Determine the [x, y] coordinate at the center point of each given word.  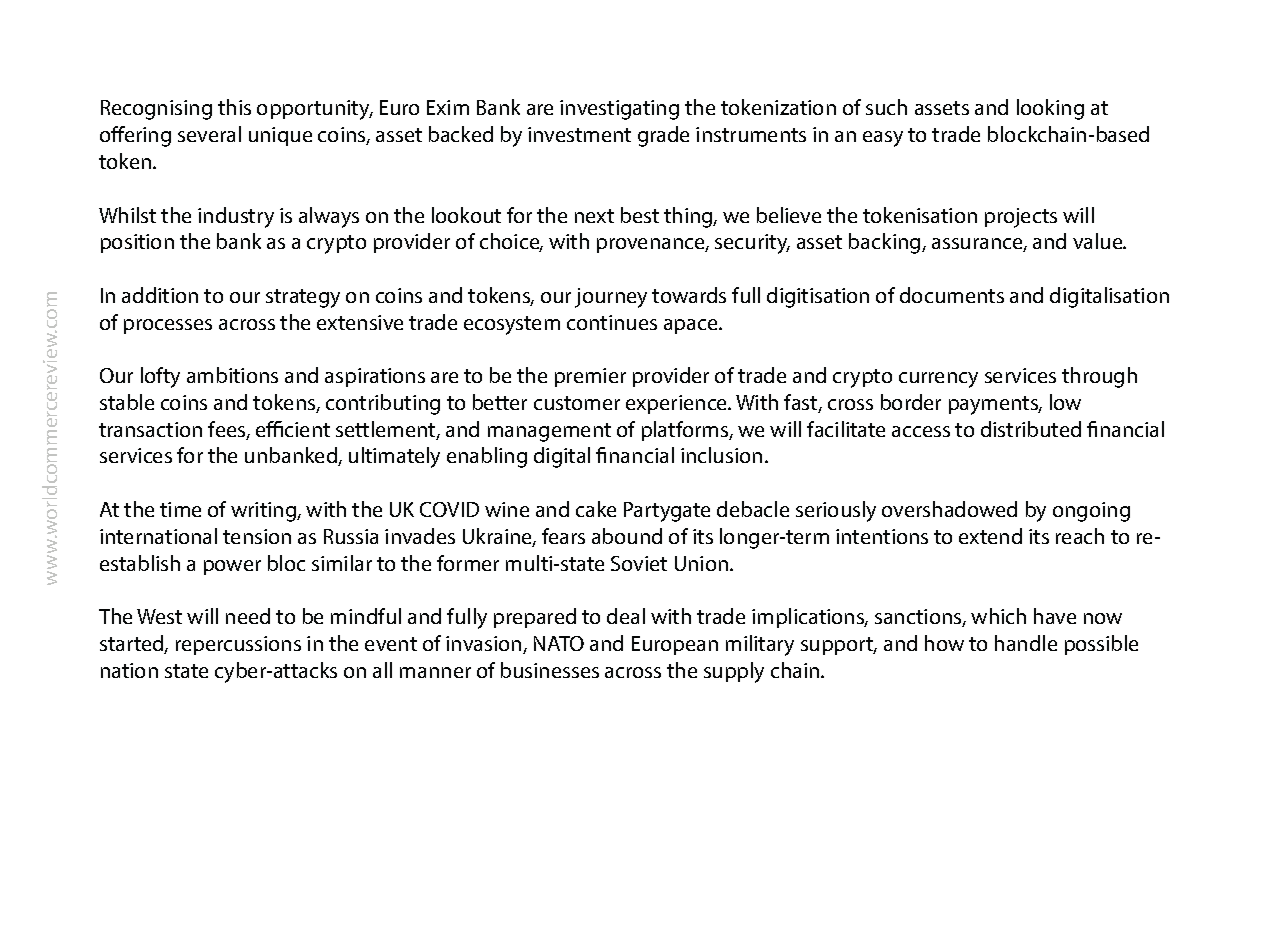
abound [627, 536]
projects [1021, 218]
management [549, 432]
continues [612, 322]
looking [1050, 109]
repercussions [238, 645]
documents [952, 295]
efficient [293, 429]
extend [990, 536]
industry [236, 217]
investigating [619, 110]
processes [168, 326]
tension [257, 536]
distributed [1031, 429]
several [209, 134]
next [594, 216]
